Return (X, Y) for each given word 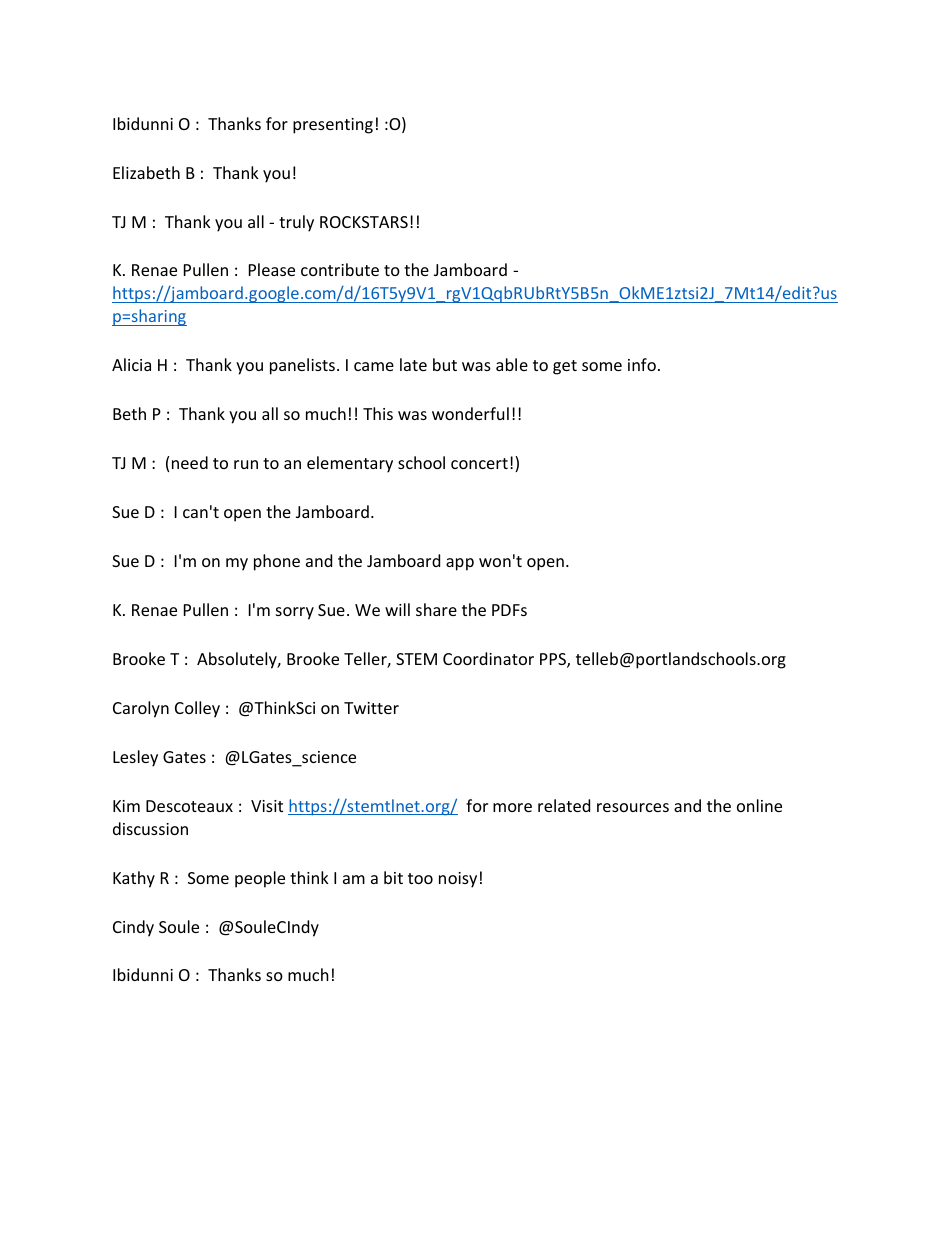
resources (633, 807)
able (512, 364)
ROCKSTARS (364, 222)
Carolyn (141, 709)
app (460, 564)
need (190, 462)
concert (479, 463)
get (565, 367)
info (642, 364)
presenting (333, 126)
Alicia (131, 364)
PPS (554, 660)
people (260, 879)
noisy (458, 880)
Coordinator (488, 658)
